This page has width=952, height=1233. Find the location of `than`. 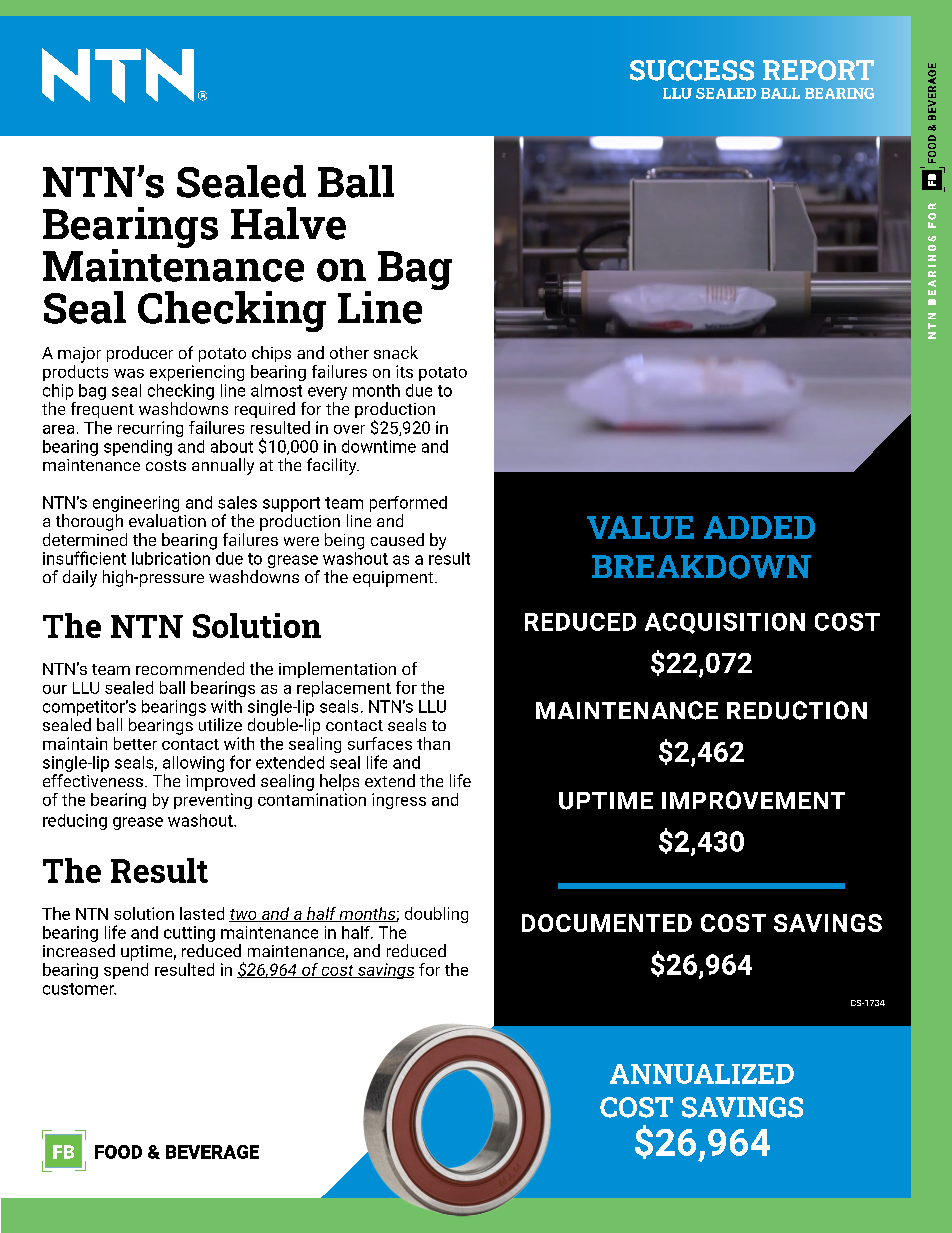

than is located at coordinates (433, 743).
